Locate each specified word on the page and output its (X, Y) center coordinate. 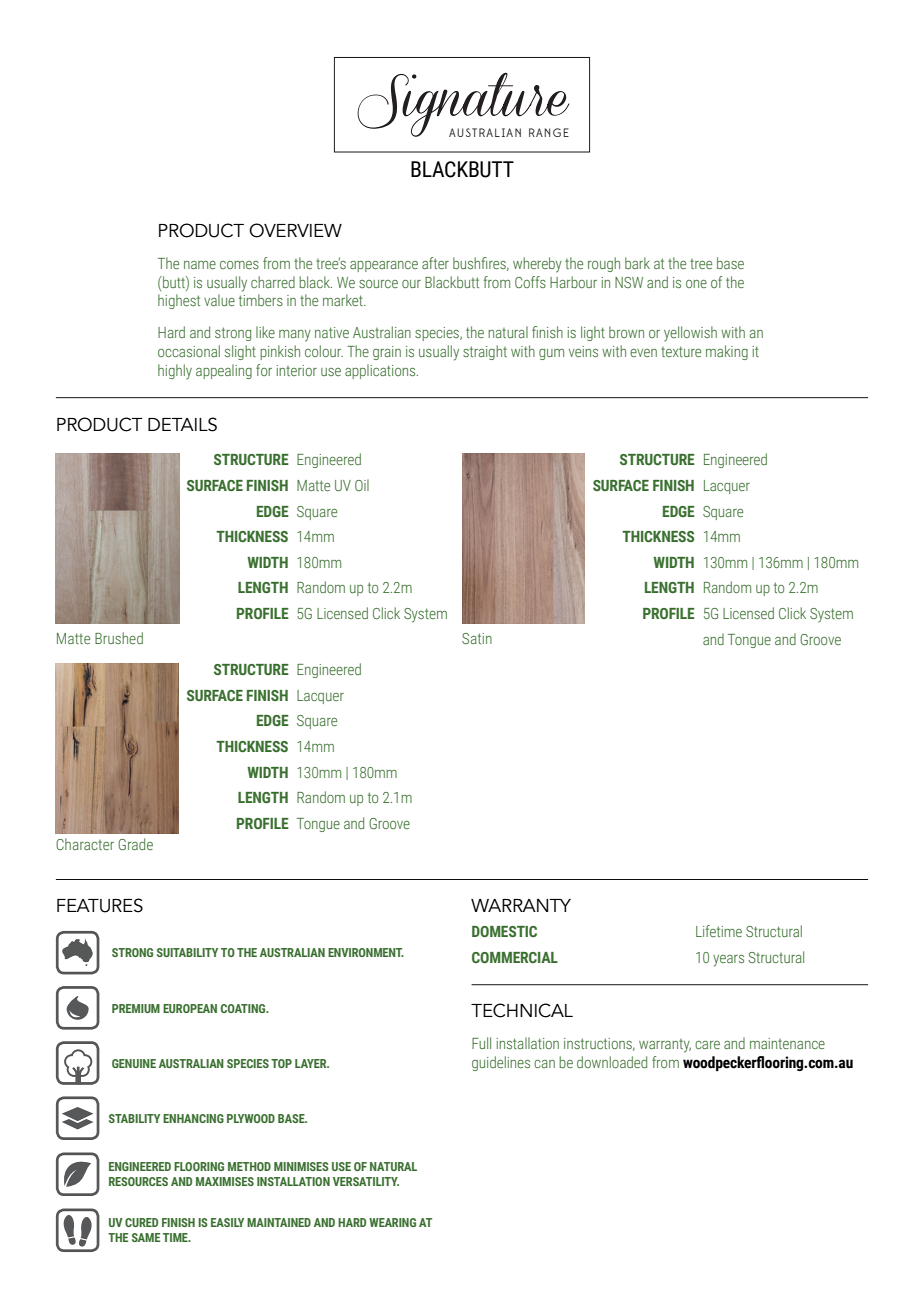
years (728, 961)
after (435, 263)
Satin (477, 638)
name (200, 265)
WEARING (392, 1222)
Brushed (119, 638)
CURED (141, 1222)
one (696, 284)
